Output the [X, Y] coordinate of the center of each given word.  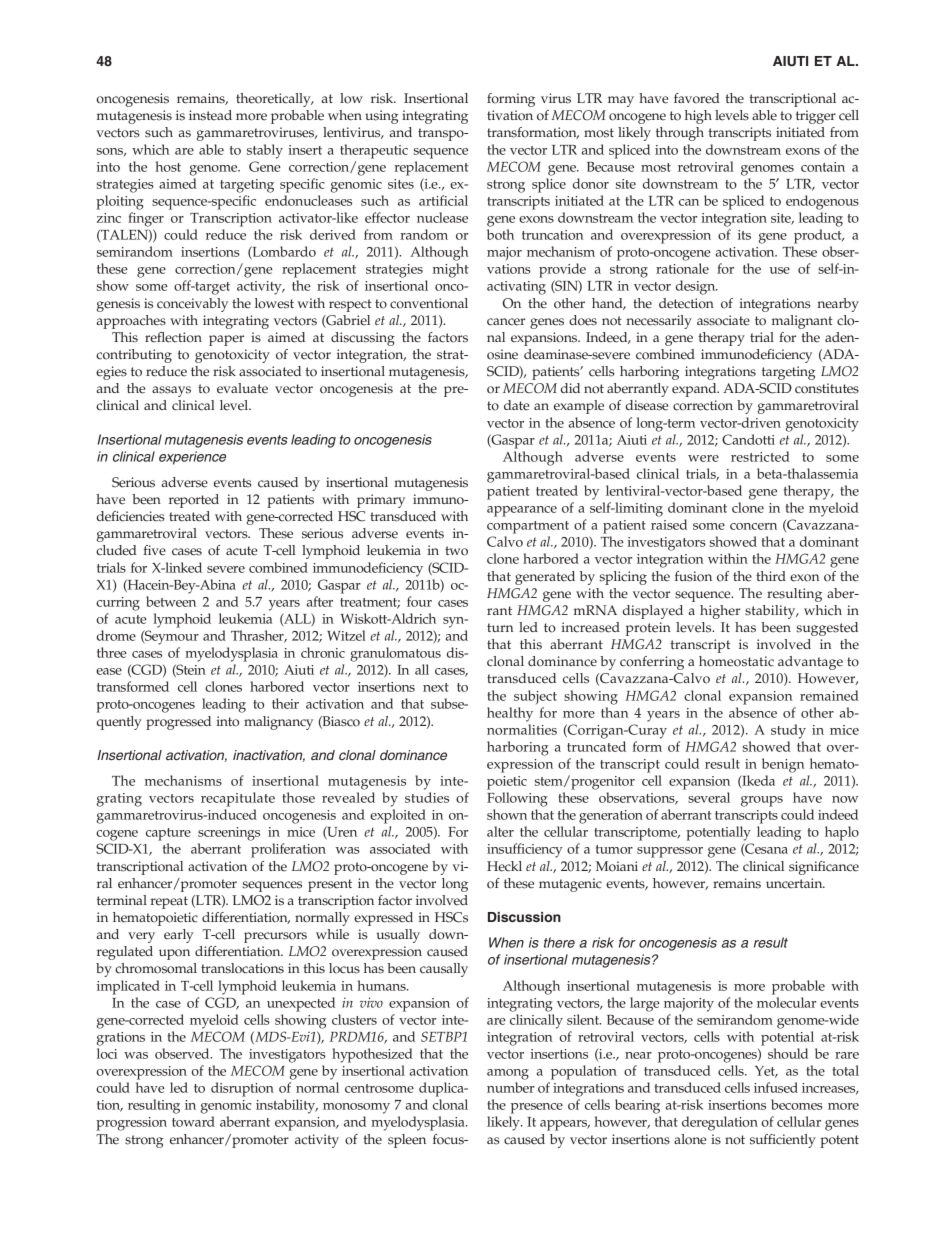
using [381, 117]
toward [193, 1121]
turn [500, 627]
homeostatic [736, 661]
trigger [816, 117]
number [510, 1087]
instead [210, 115]
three [112, 652]
